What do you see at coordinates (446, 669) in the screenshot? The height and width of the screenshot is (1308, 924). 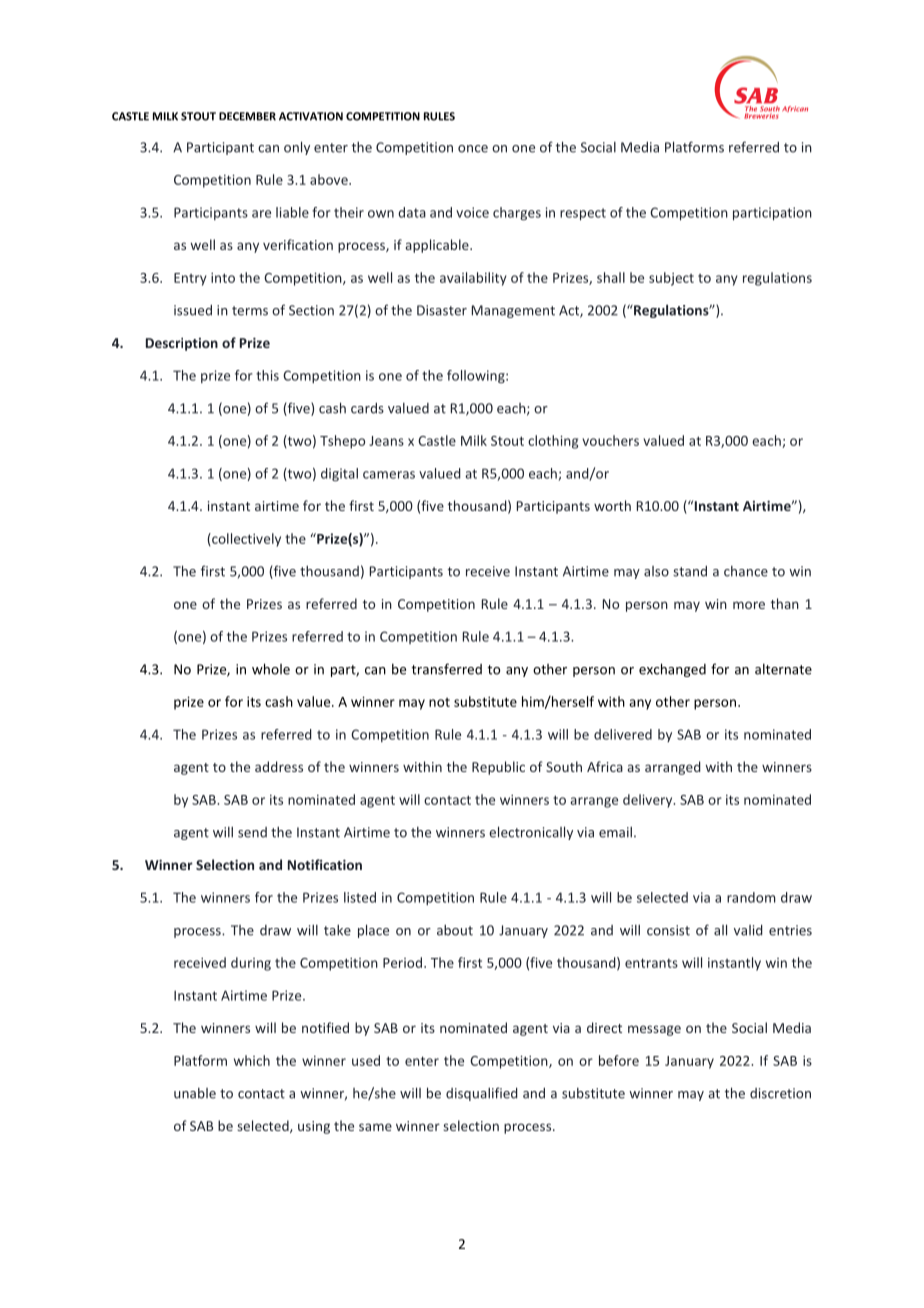 I see `transferred` at bounding box center [446, 669].
